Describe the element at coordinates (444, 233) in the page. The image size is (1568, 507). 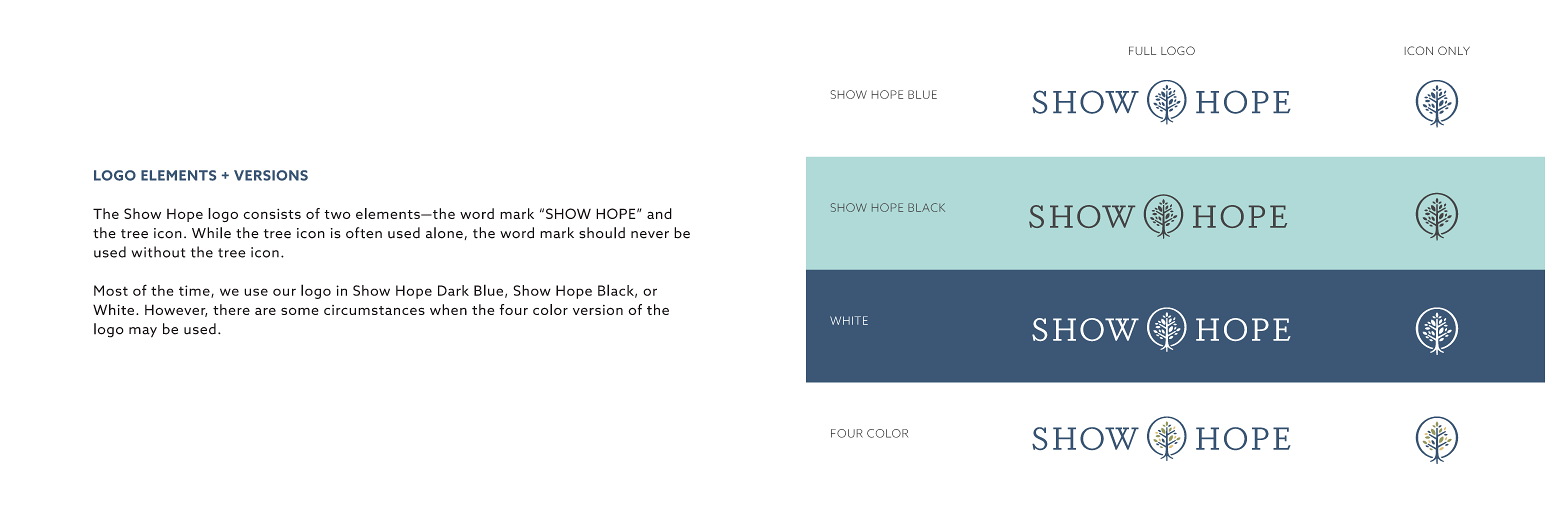
I see `alone` at that location.
